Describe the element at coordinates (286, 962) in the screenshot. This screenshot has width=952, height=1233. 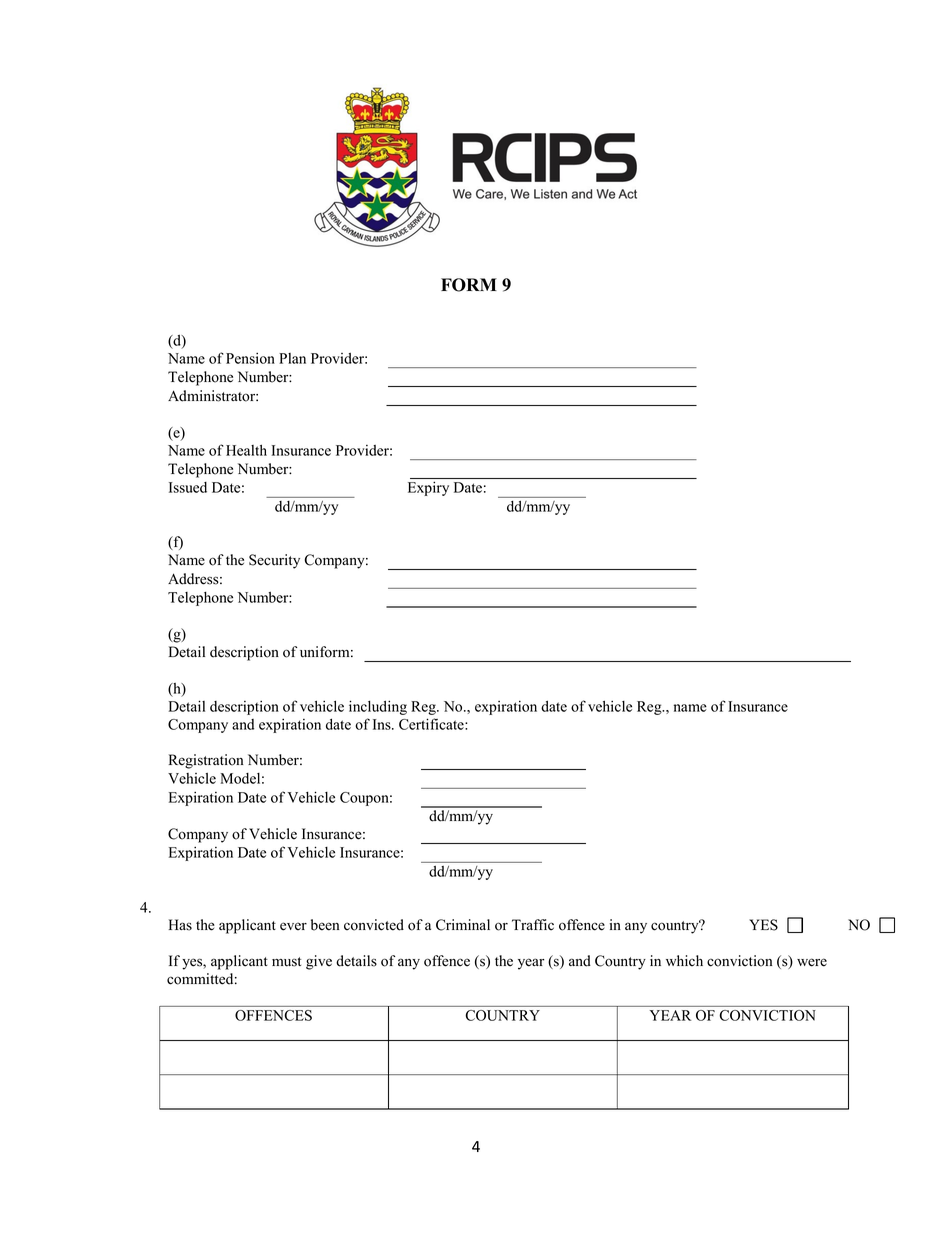
I see `must` at that location.
